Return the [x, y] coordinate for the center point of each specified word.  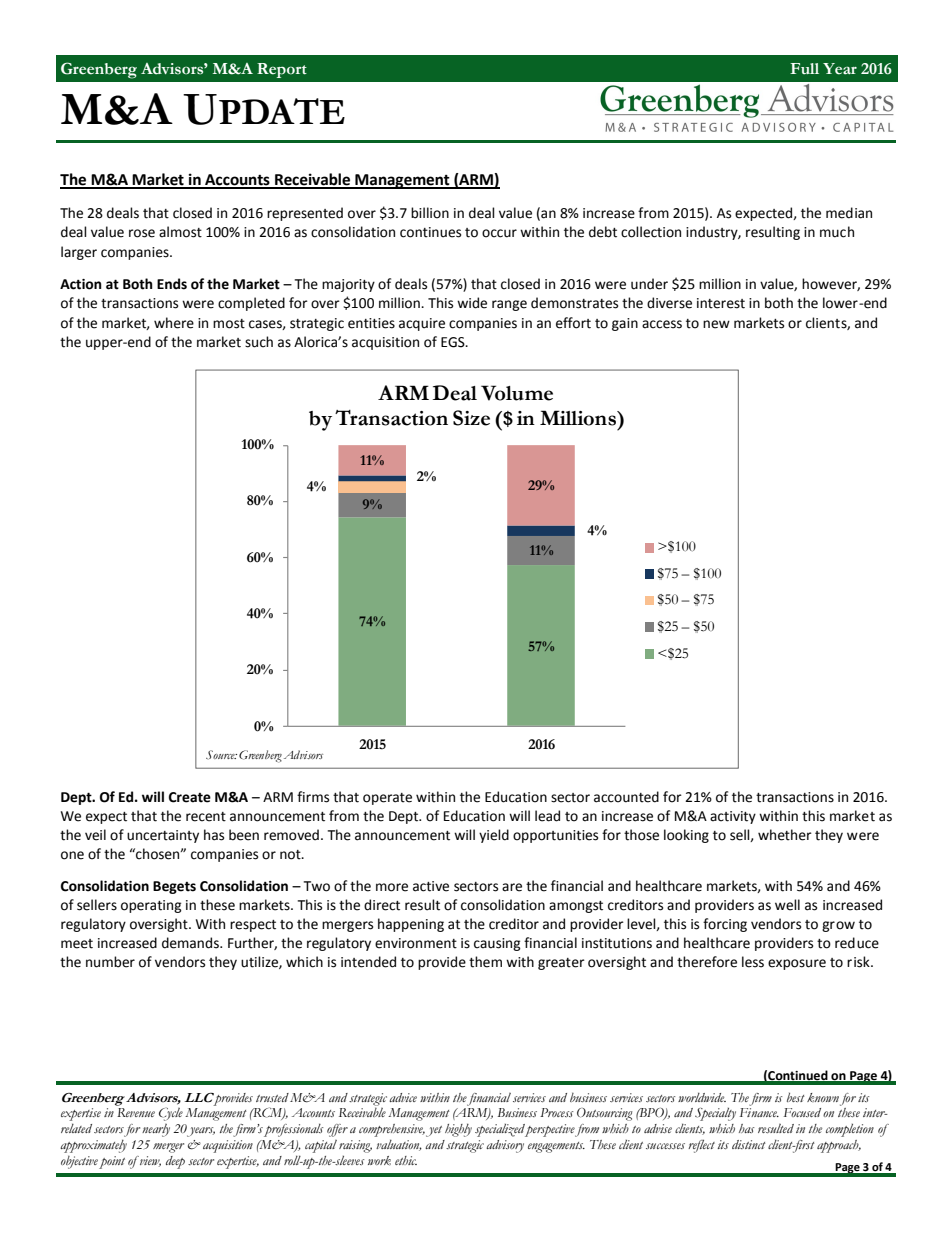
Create [190, 797]
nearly [156, 1130]
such [259, 342]
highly [458, 1130]
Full [804, 68]
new [716, 324]
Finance [759, 1112]
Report [282, 70]
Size [471, 418]
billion [430, 213]
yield [494, 836]
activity [733, 817]
